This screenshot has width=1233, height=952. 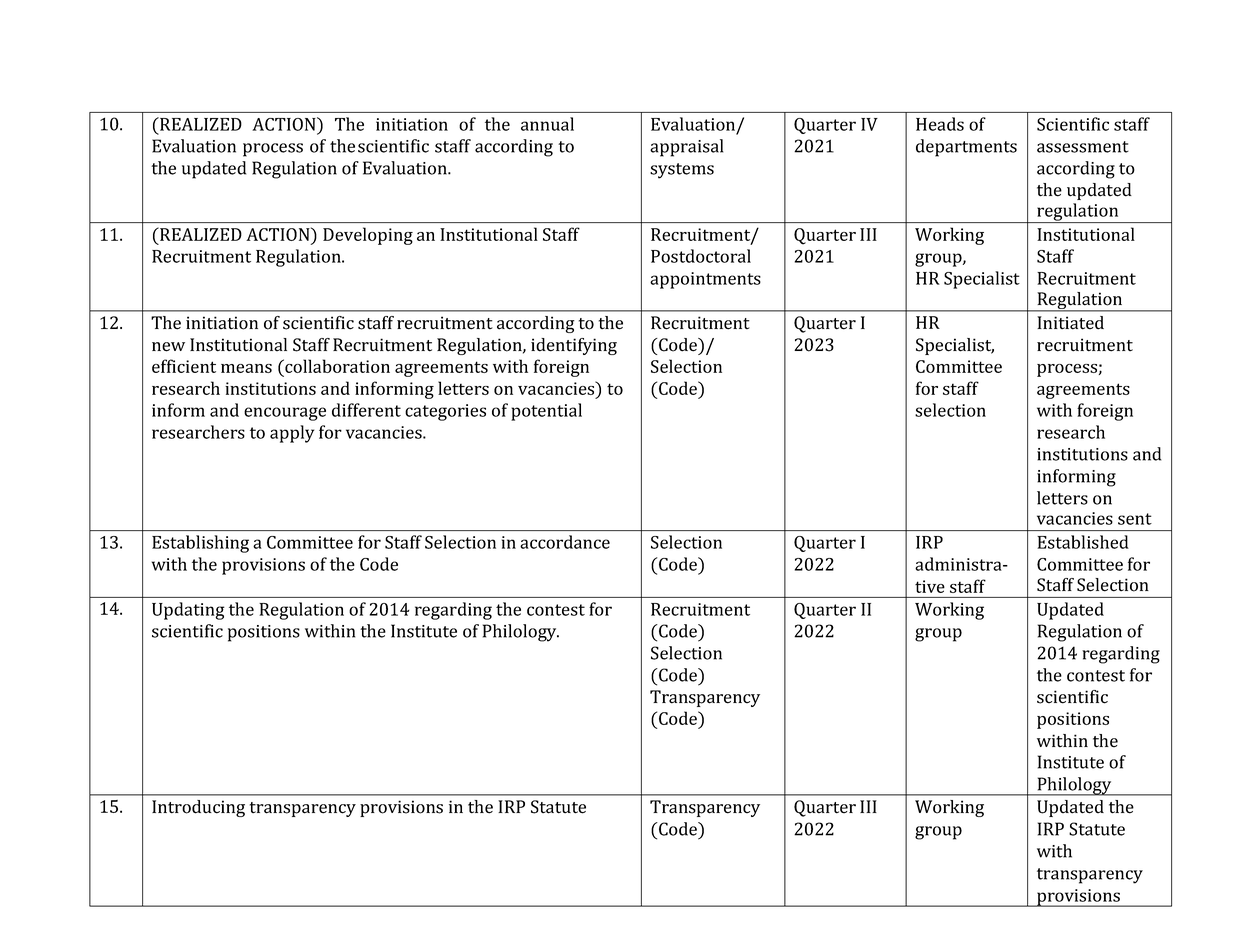 What do you see at coordinates (368, 236) in the screenshot?
I see `Developing` at bounding box center [368, 236].
